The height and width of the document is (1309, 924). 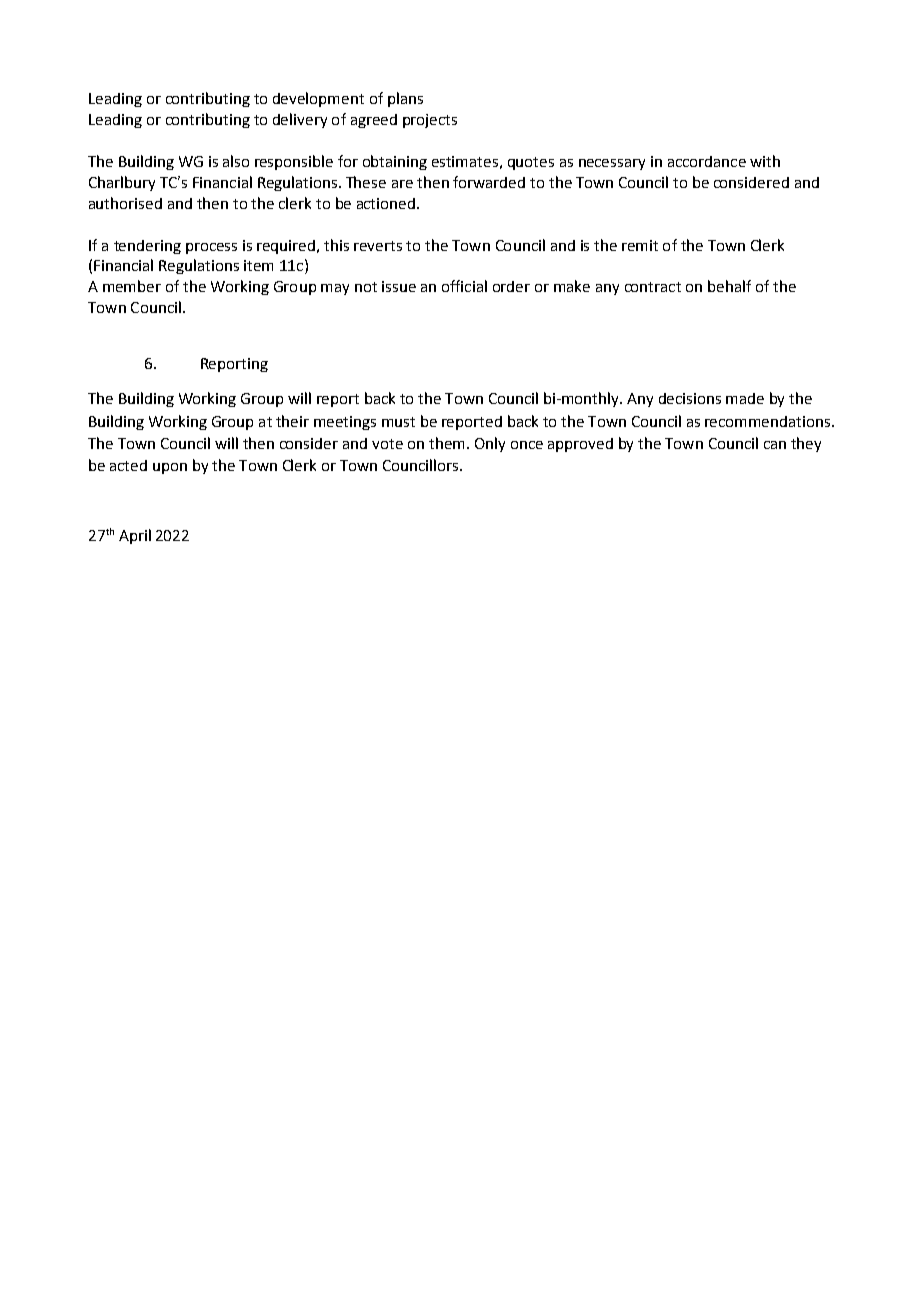 What do you see at coordinates (707, 161) in the document?
I see `accordance` at bounding box center [707, 161].
